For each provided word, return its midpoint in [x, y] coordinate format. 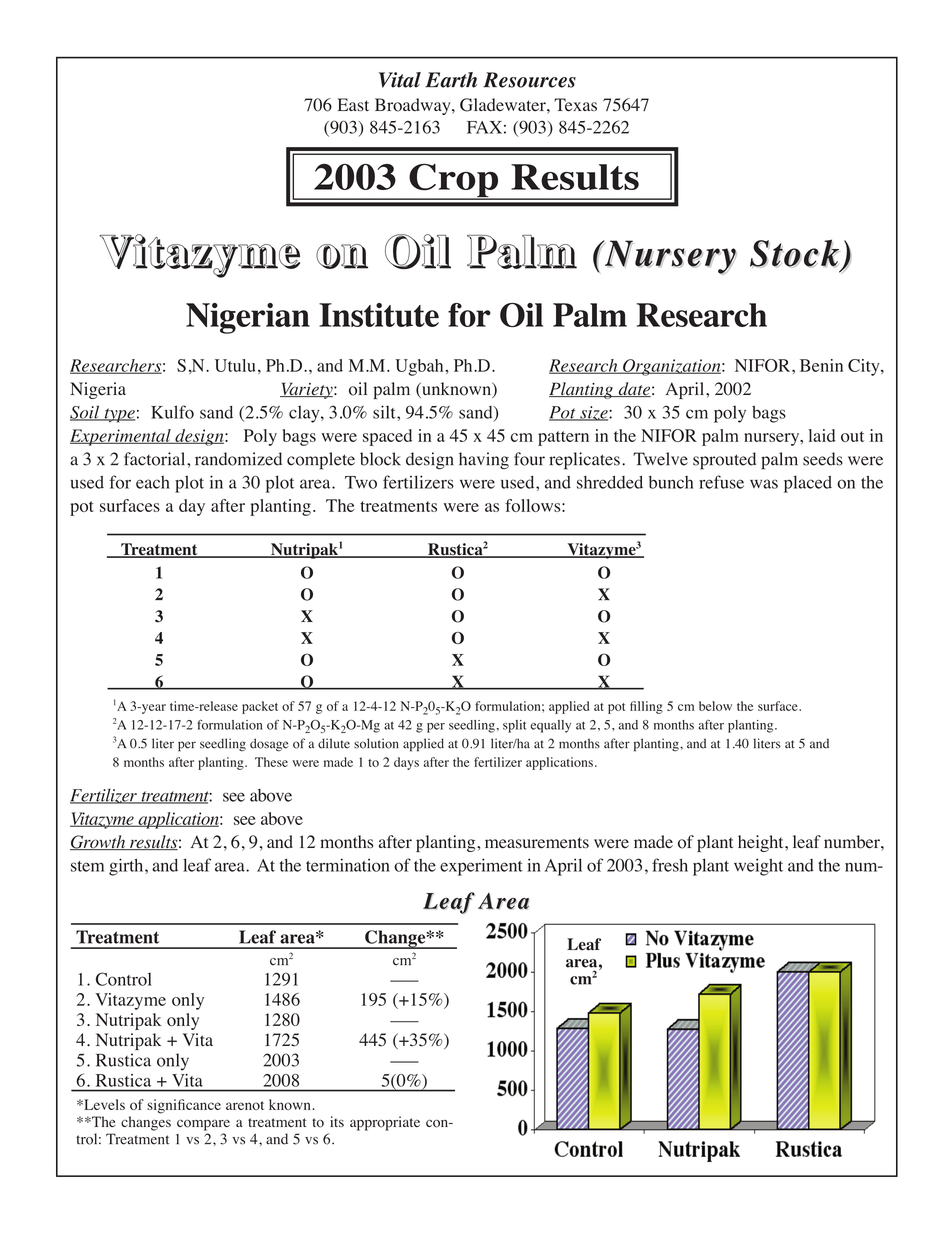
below [715, 706]
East [353, 104]
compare [203, 1125]
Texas [575, 105]
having [484, 461]
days [406, 763]
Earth [451, 80]
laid [822, 435]
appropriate [385, 1123]
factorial [156, 459]
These [271, 762]
